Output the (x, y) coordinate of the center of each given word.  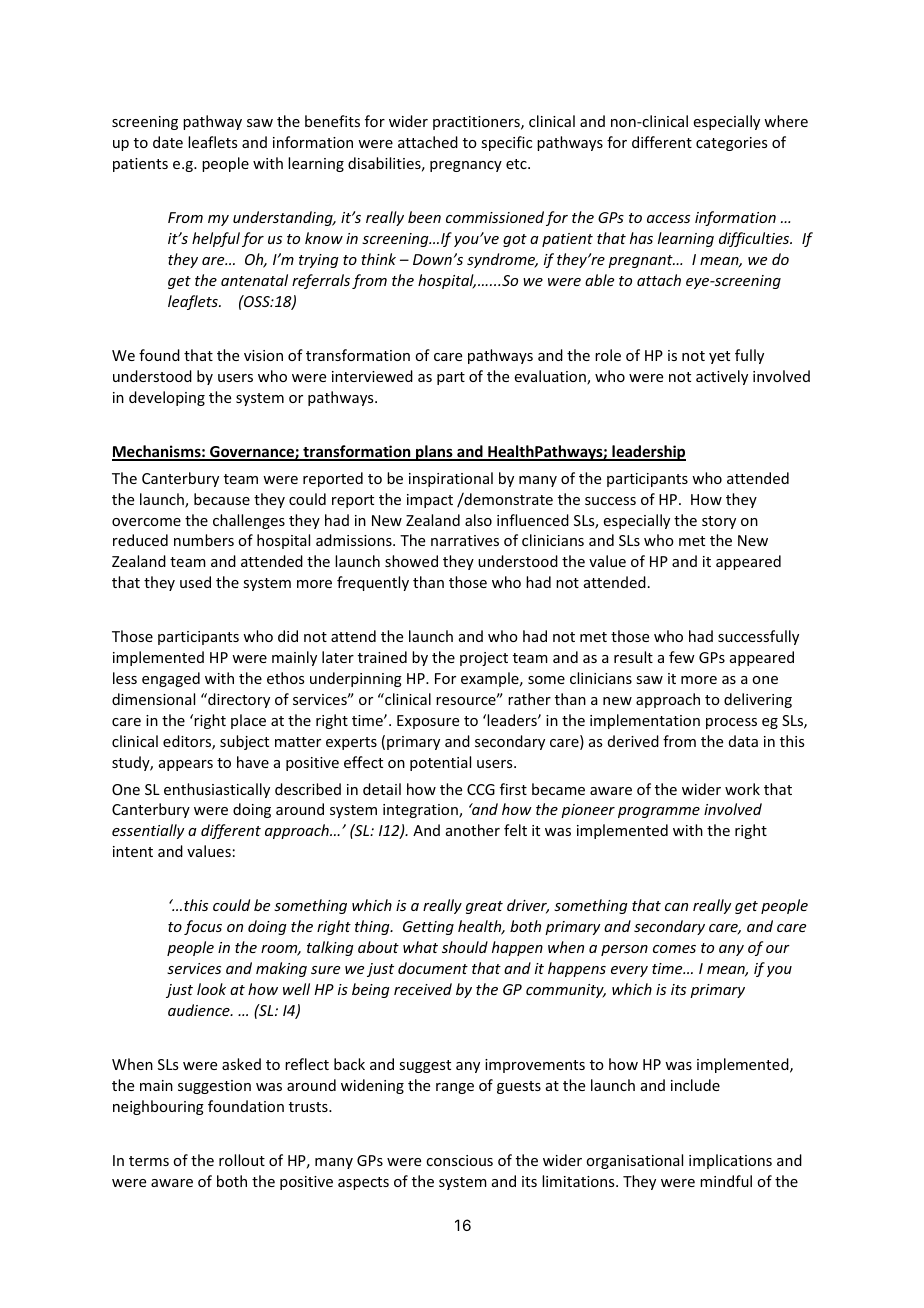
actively (722, 377)
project (484, 659)
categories (731, 144)
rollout (242, 1160)
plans (434, 453)
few (682, 657)
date (168, 142)
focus (203, 927)
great (484, 907)
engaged (171, 679)
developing (167, 398)
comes (674, 949)
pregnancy (466, 166)
